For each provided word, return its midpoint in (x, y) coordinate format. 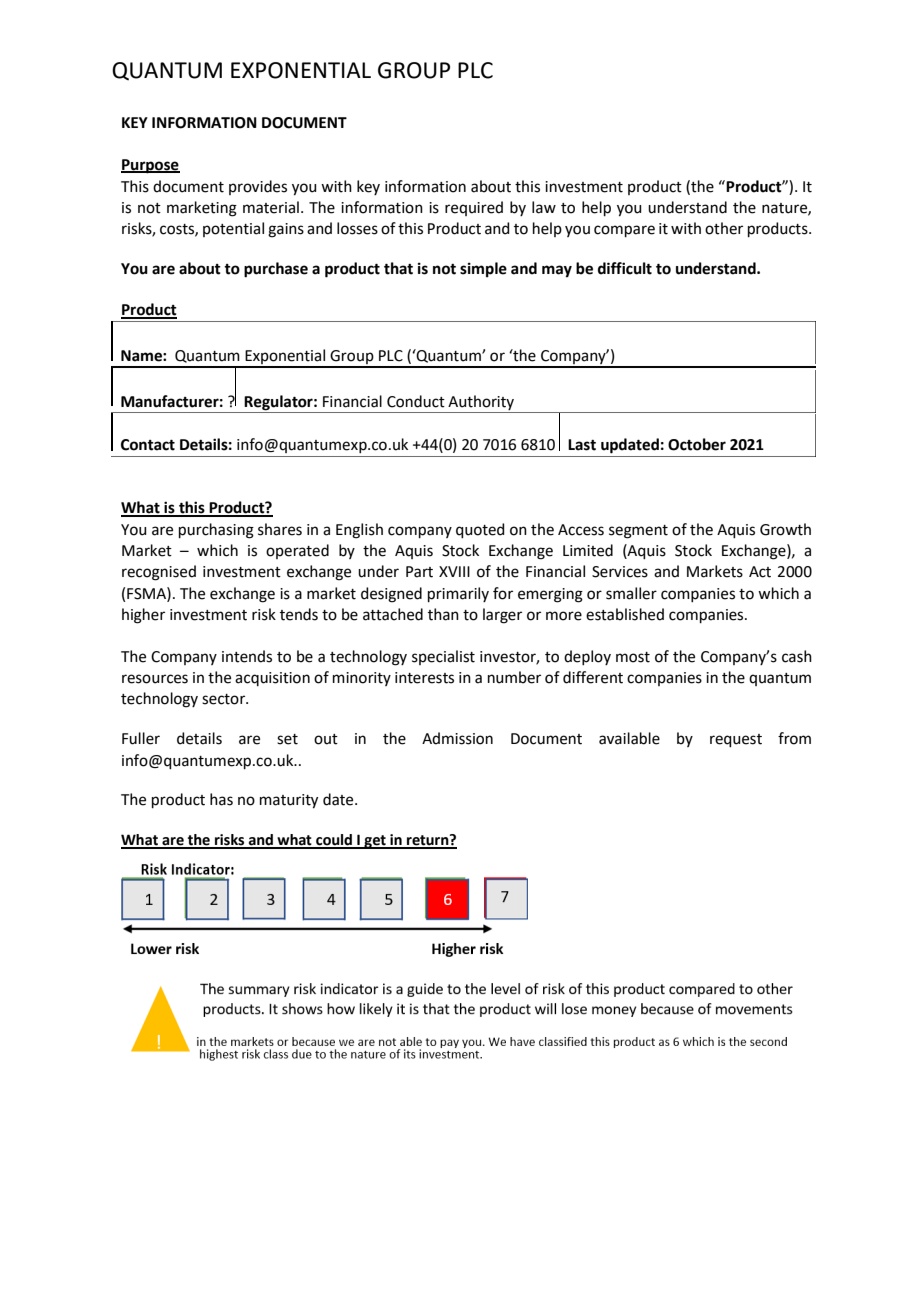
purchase (276, 270)
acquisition (272, 679)
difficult (625, 268)
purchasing (216, 531)
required (474, 208)
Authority (481, 402)
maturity (289, 801)
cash (797, 656)
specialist (443, 657)
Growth (785, 529)
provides (258, 187)
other (724, 228)
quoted (480, 530)
